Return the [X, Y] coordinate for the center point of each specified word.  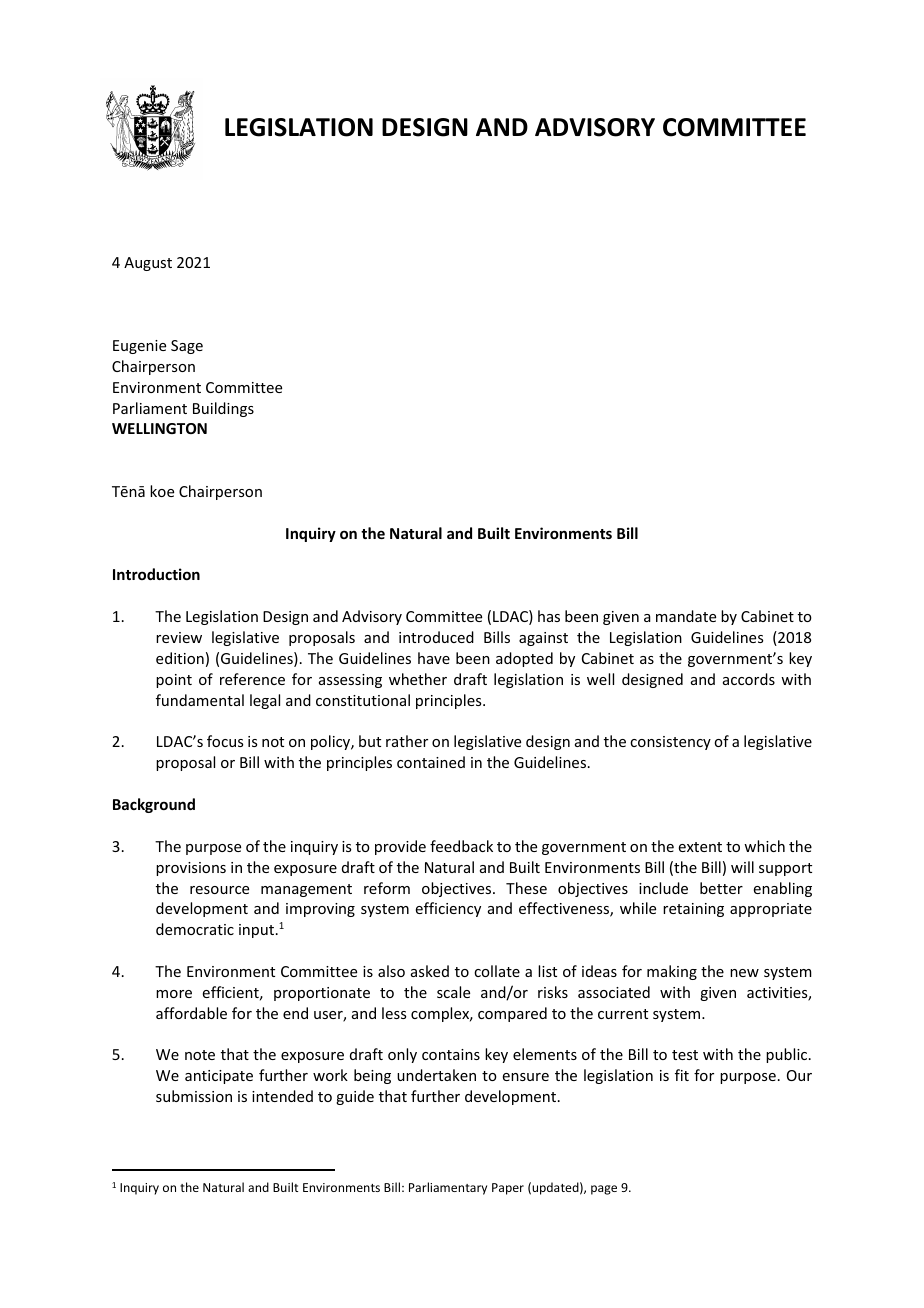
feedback [461, 846]
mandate [686, 616]
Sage [187, 347]
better [721, 888]
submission [194, 1096]
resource [219, 890]
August [148, 264]
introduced [436, 637]
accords [749, 679]
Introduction [156, 574]
